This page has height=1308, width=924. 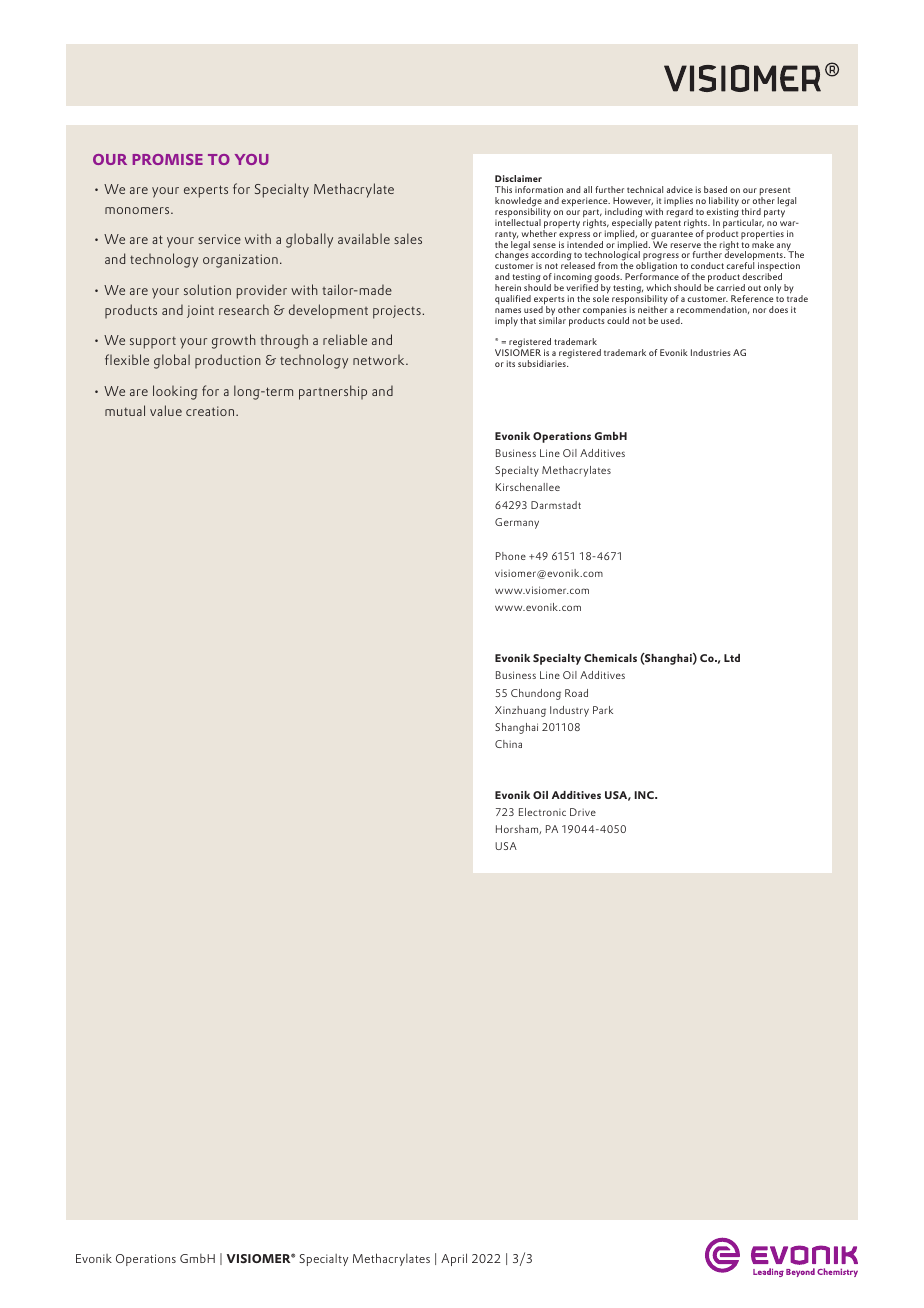 What do you see at coordinates (715, 189) in the page?
I see `based` at bounding box center [715, 189].
